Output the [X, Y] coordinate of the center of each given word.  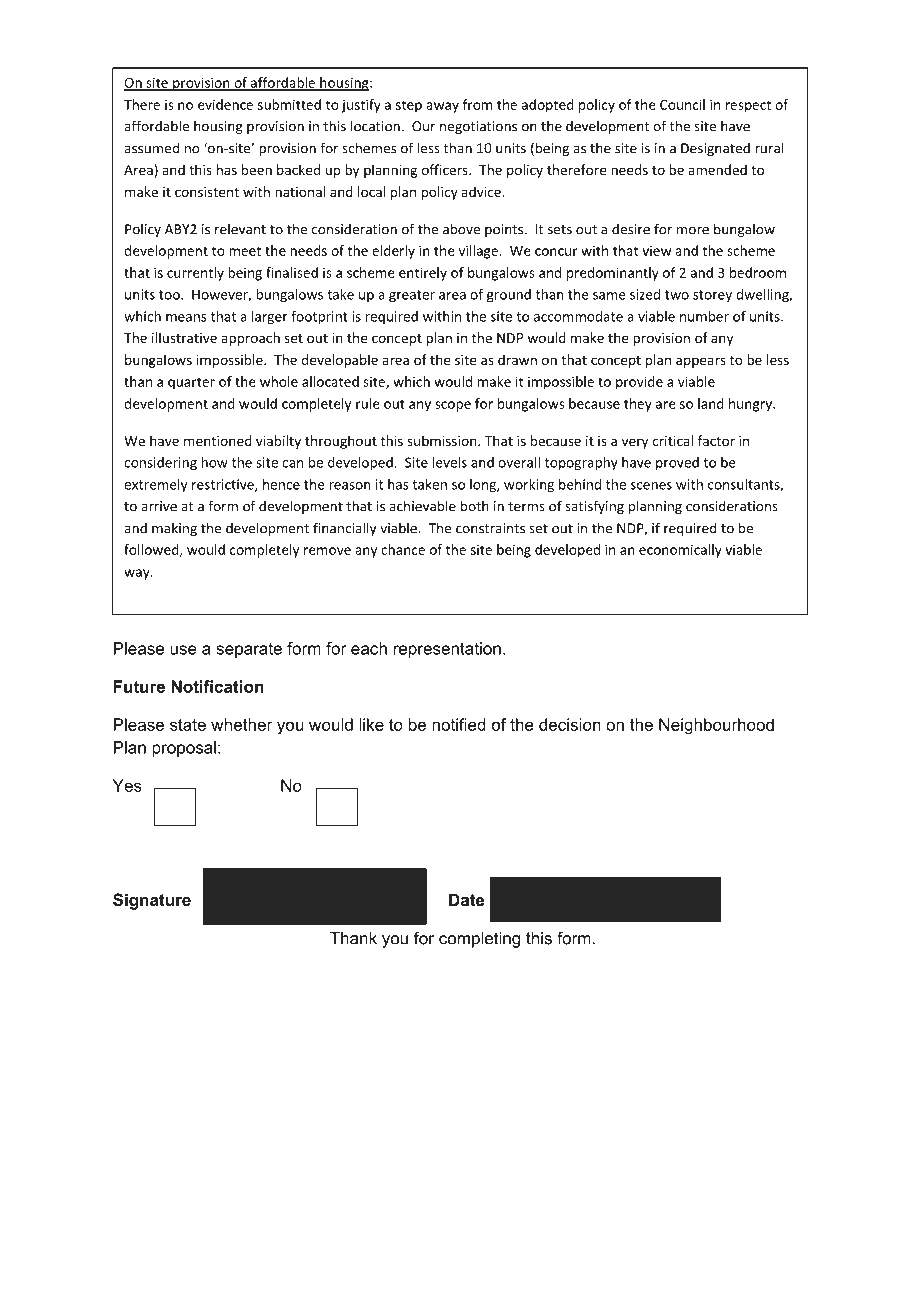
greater [412, 296]
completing [479, 940]
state [188, 725]
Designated [715, 149]
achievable [422, 506]
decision [570, 724]
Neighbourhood [716, 726]
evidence [225, 104]
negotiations [478, 127]
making [174, 529]
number [704, 316]
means [186, 318]
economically [680, 551]
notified [459, 724]
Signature [152, 901]
